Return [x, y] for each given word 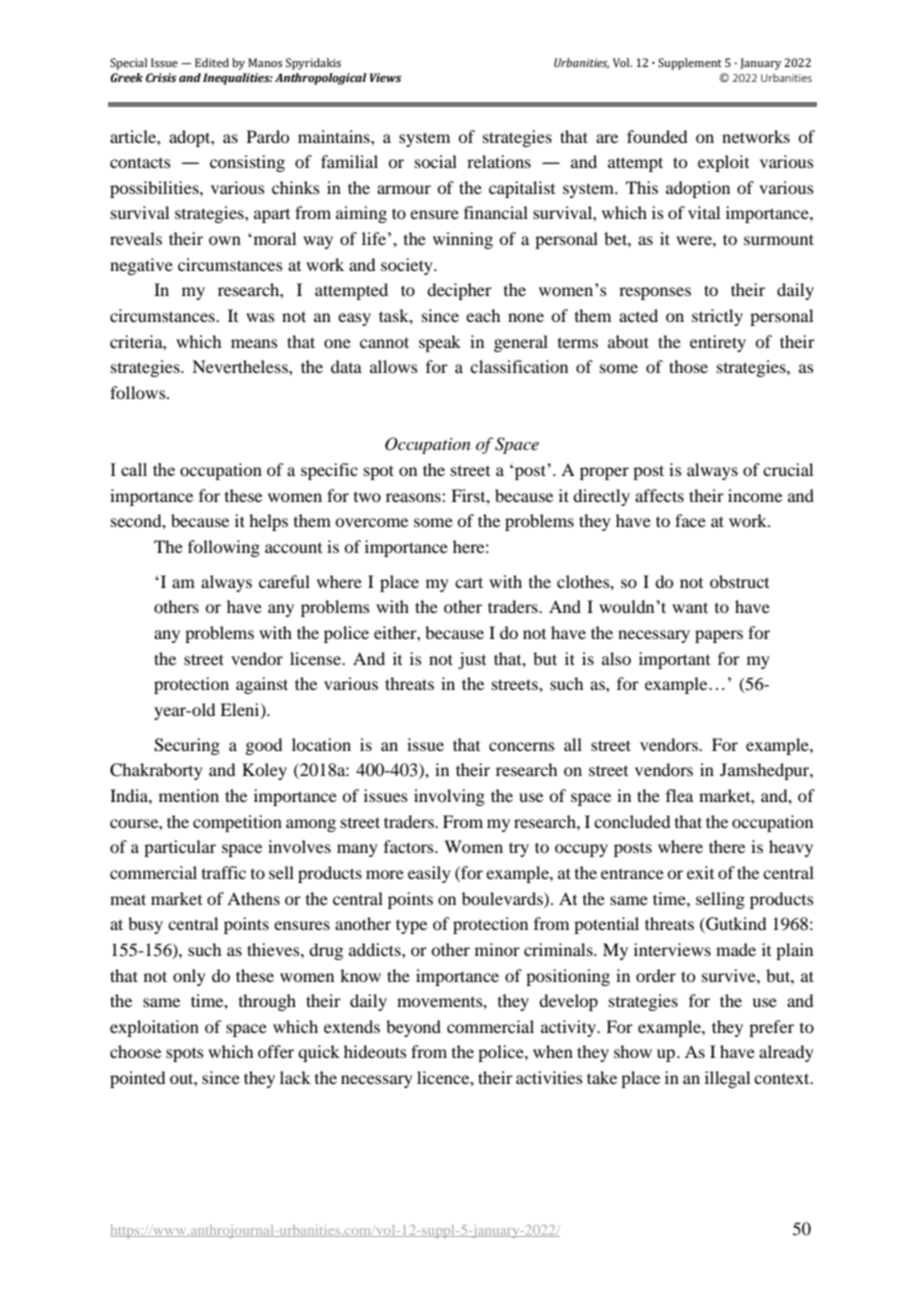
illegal [727, 1079]
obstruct [739, 581]
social [436, 161]
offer [276, 1051]
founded [657, 136]
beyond [413, 1028]
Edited [212, 62]
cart [469, 582]
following [224, 548]
